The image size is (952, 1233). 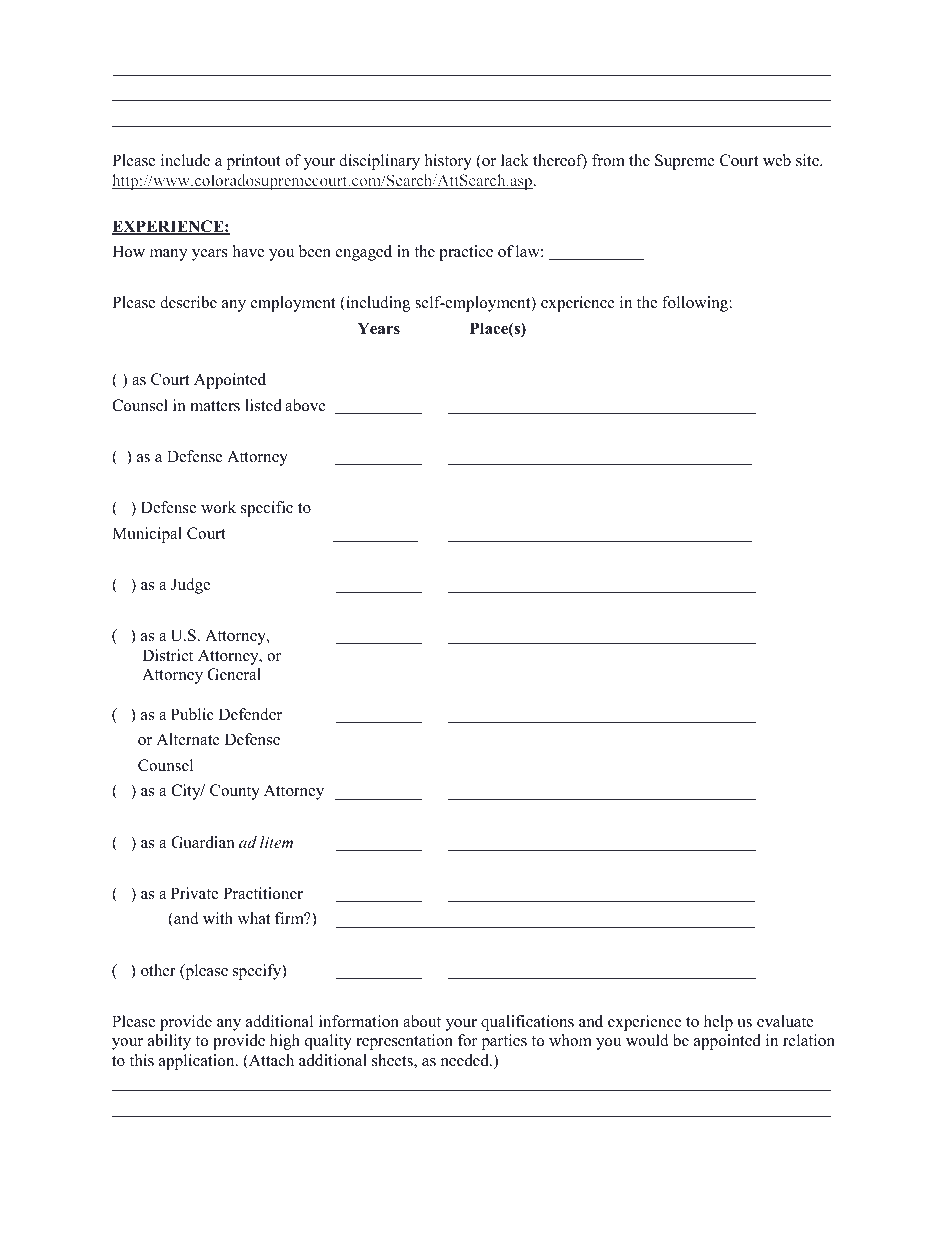 I want to click on litem, so click(x=276, y=842).
